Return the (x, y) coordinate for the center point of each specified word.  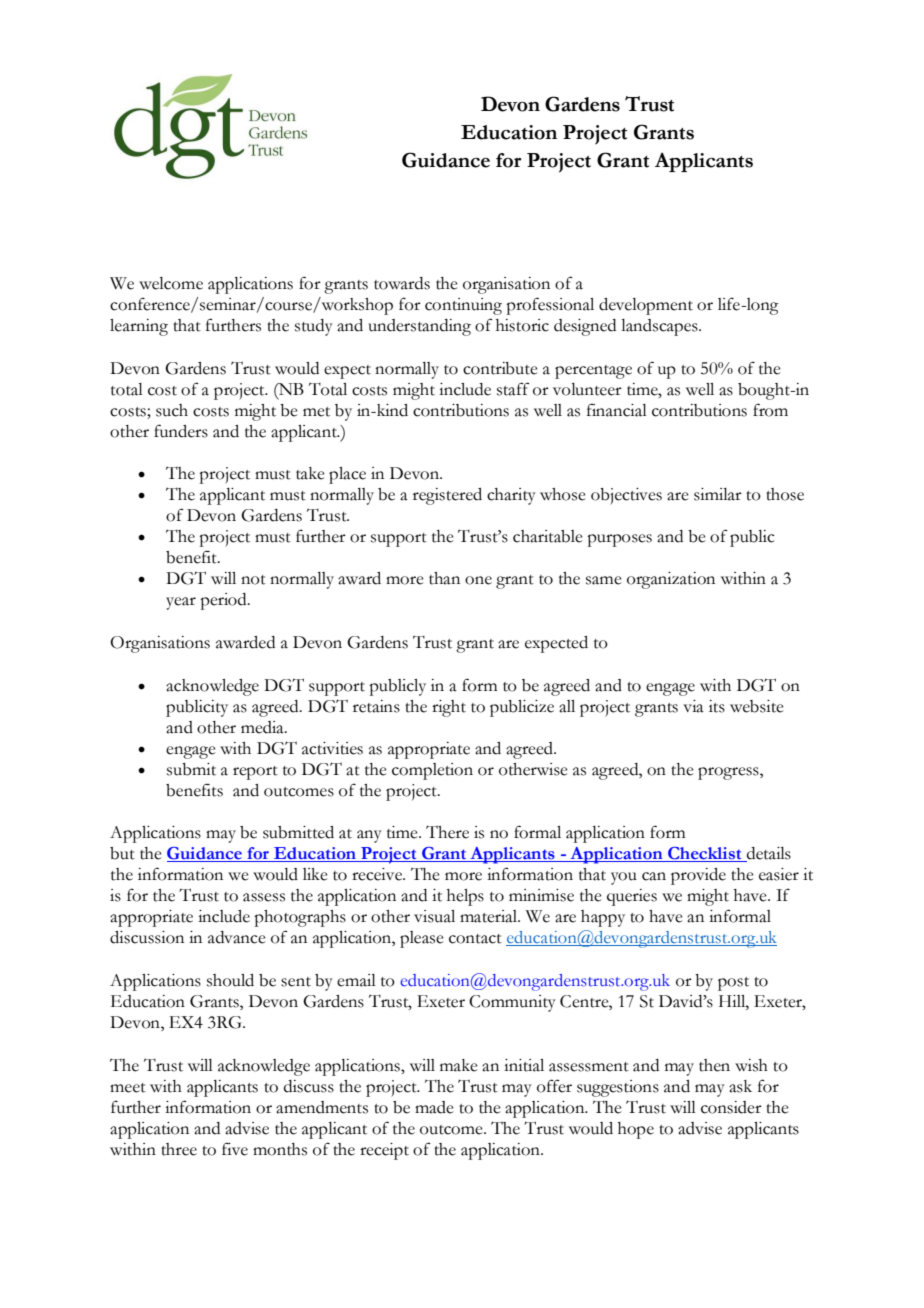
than (444, 578)
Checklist (705, 854)
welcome (171, 283)
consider (731, 1107)
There (447, 832)
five (235, 1149)
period (224, 601)
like (315, 874)
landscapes (660, 327)
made (434, 1107)
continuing (463, 306)
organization (671, 580)
